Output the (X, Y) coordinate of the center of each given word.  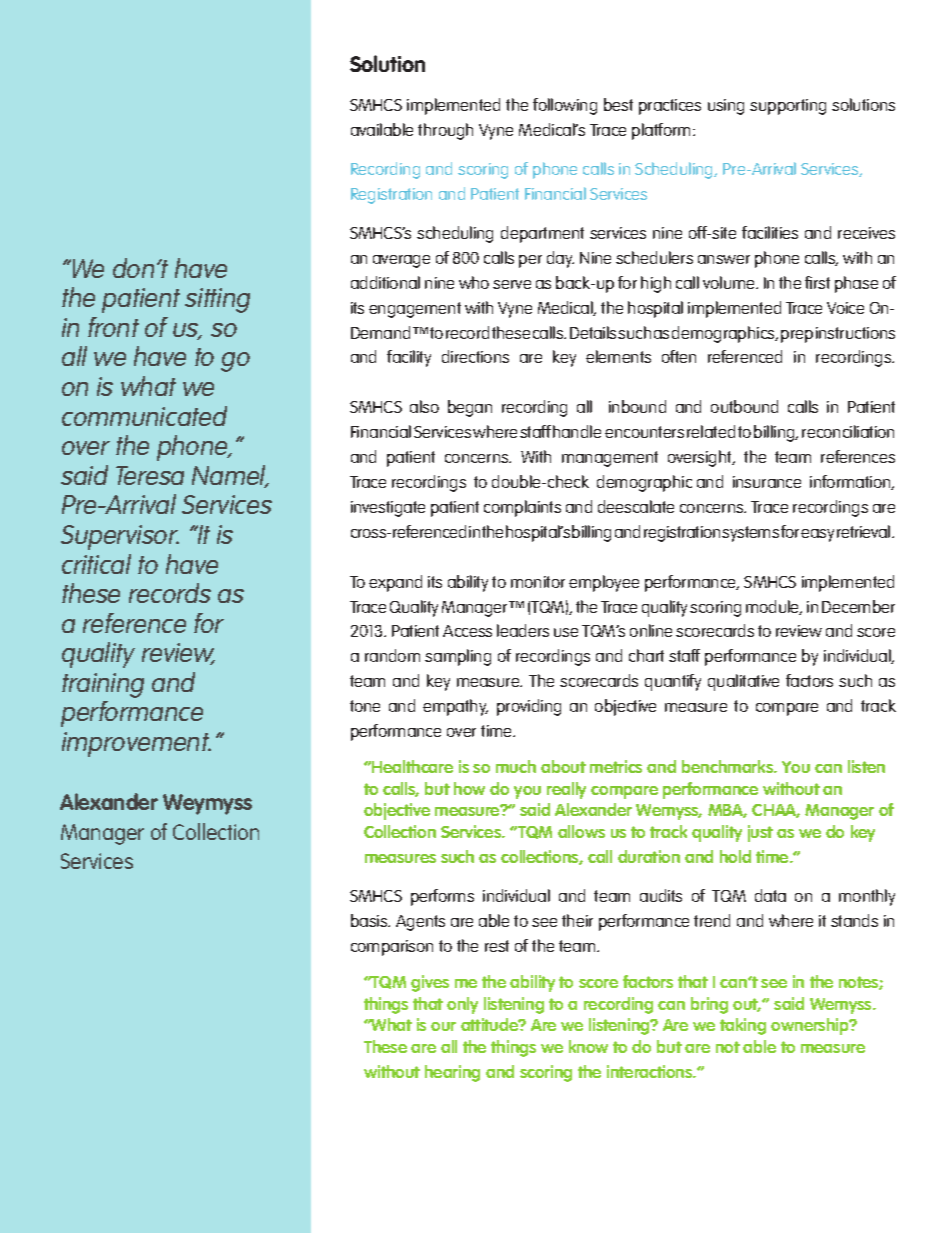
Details (594, 332)
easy (817, 535)
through (445, 131)
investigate (388, 509)
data (770, 895)
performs (442, 897)
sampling (458, 657)
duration (649, 856)
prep (797, 336)
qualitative (743, 682)
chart (646, 655)
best (618, 104)
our (443, 1026)
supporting (788, 107)
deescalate (636, 506)
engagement (415, 310)
